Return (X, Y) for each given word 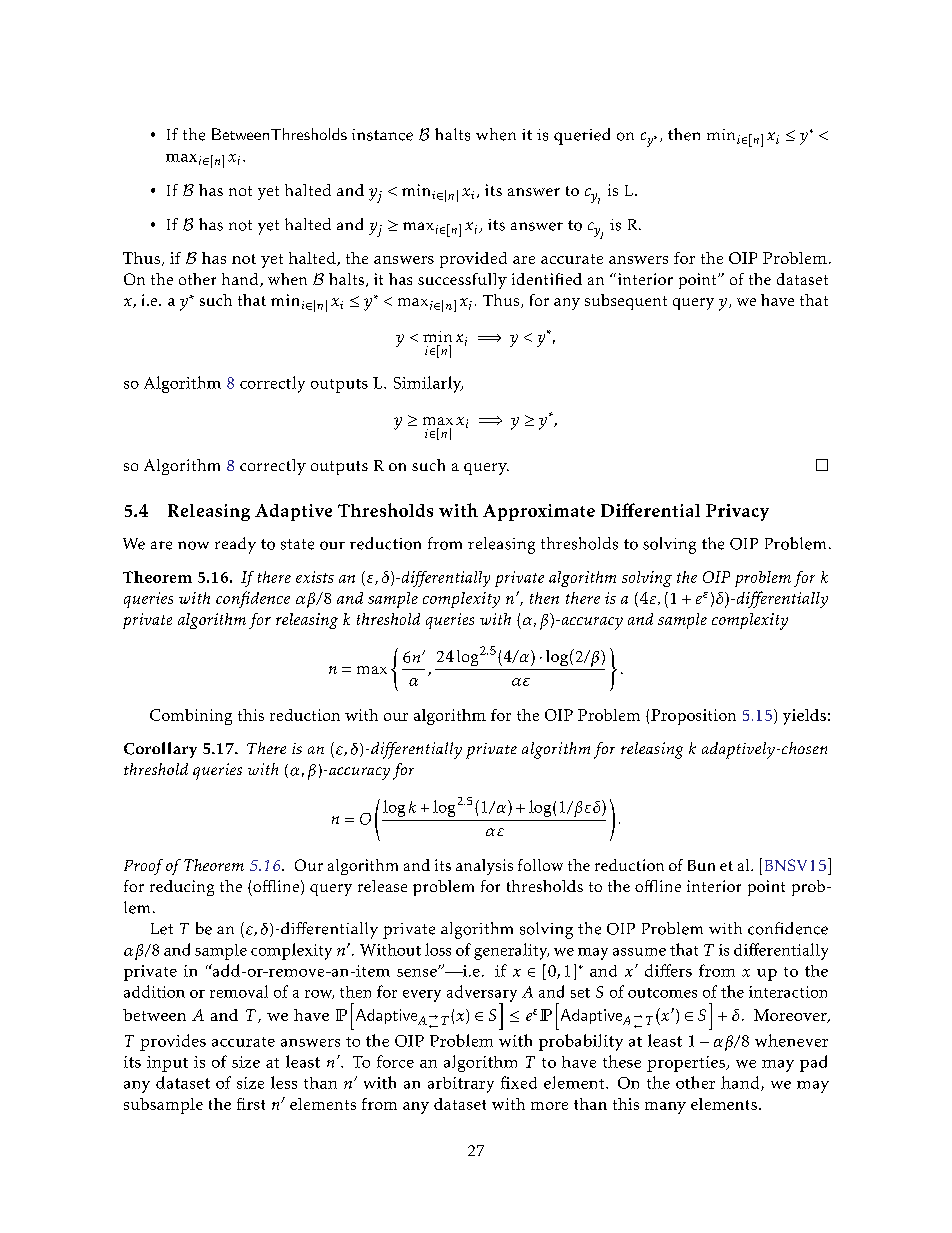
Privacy (737, 512)
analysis (484, 867)
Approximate (539, 512)
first (251, 1104)
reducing (182, 888)
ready (235, 545)
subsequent (626, 302)
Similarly (428, 384)
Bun (701, 865)
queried (582, 136)
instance (382, 135)
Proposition (693, 717)
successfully (462, 281)
